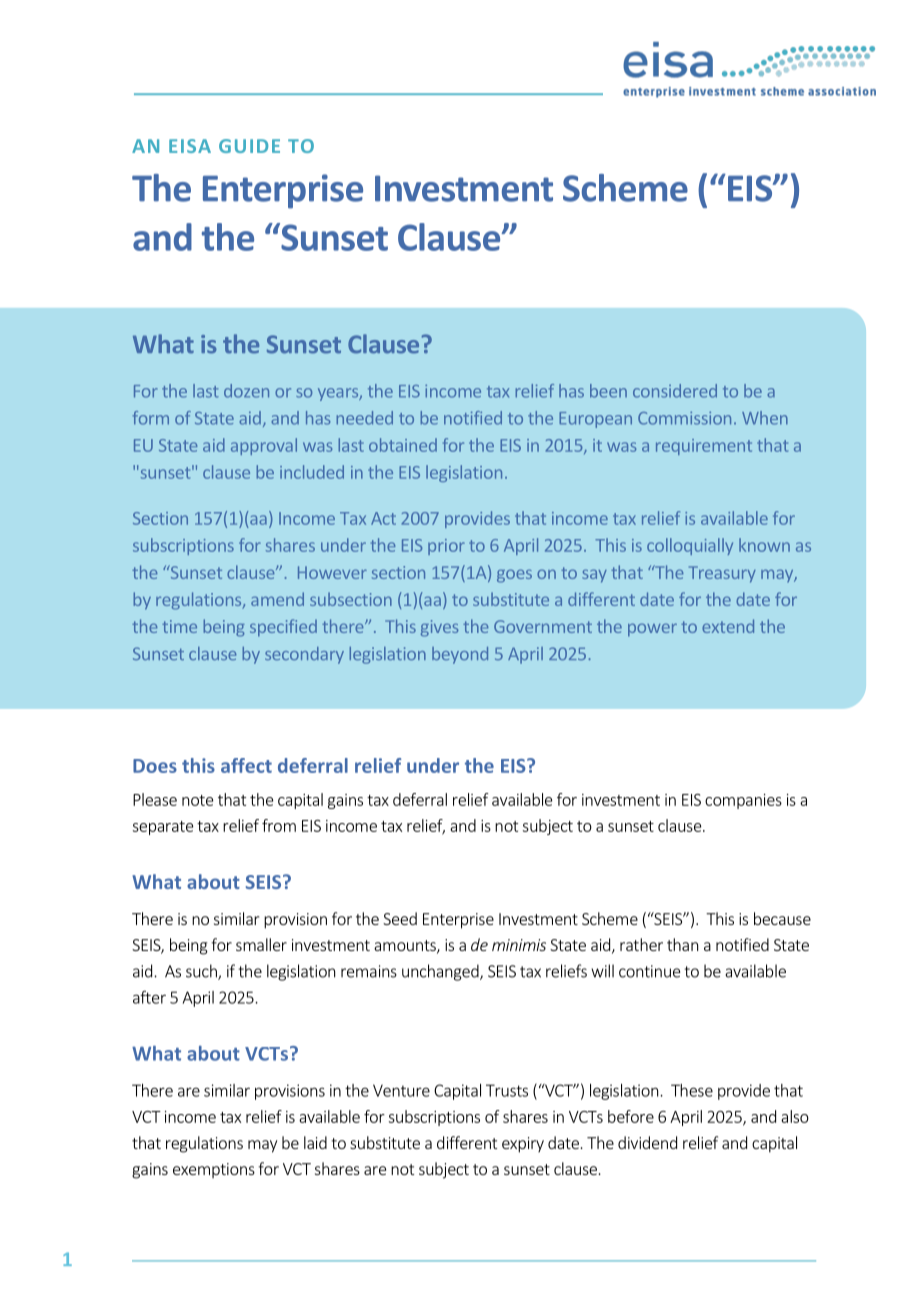 The height and width of the screenshot is (1308, 924). Describe the element at coordinates (692, 1090) in the screenshot. I see `These` at that location.
